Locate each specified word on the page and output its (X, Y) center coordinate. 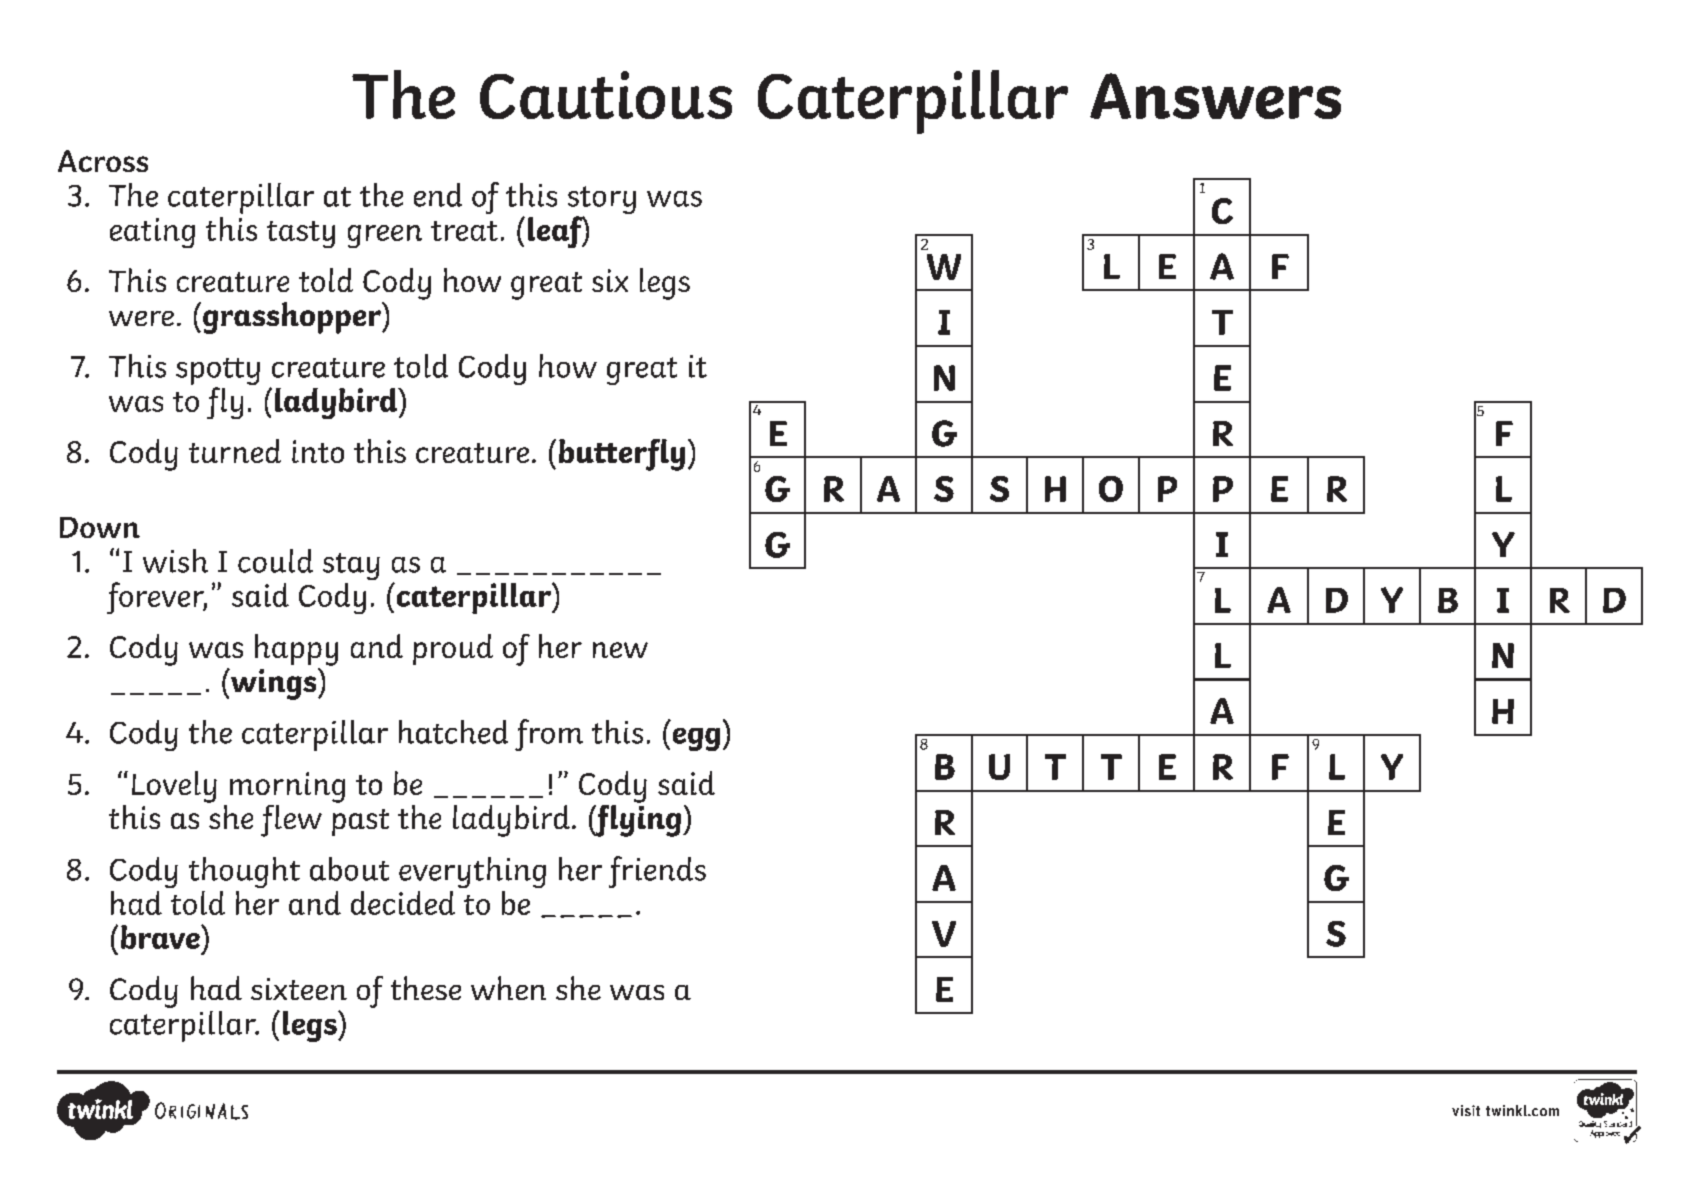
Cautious (606, 95)
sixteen (299, 989)
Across (103, 161)
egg (696, 739)
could (275, 561)
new (620, 650)
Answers (1215, 96)
